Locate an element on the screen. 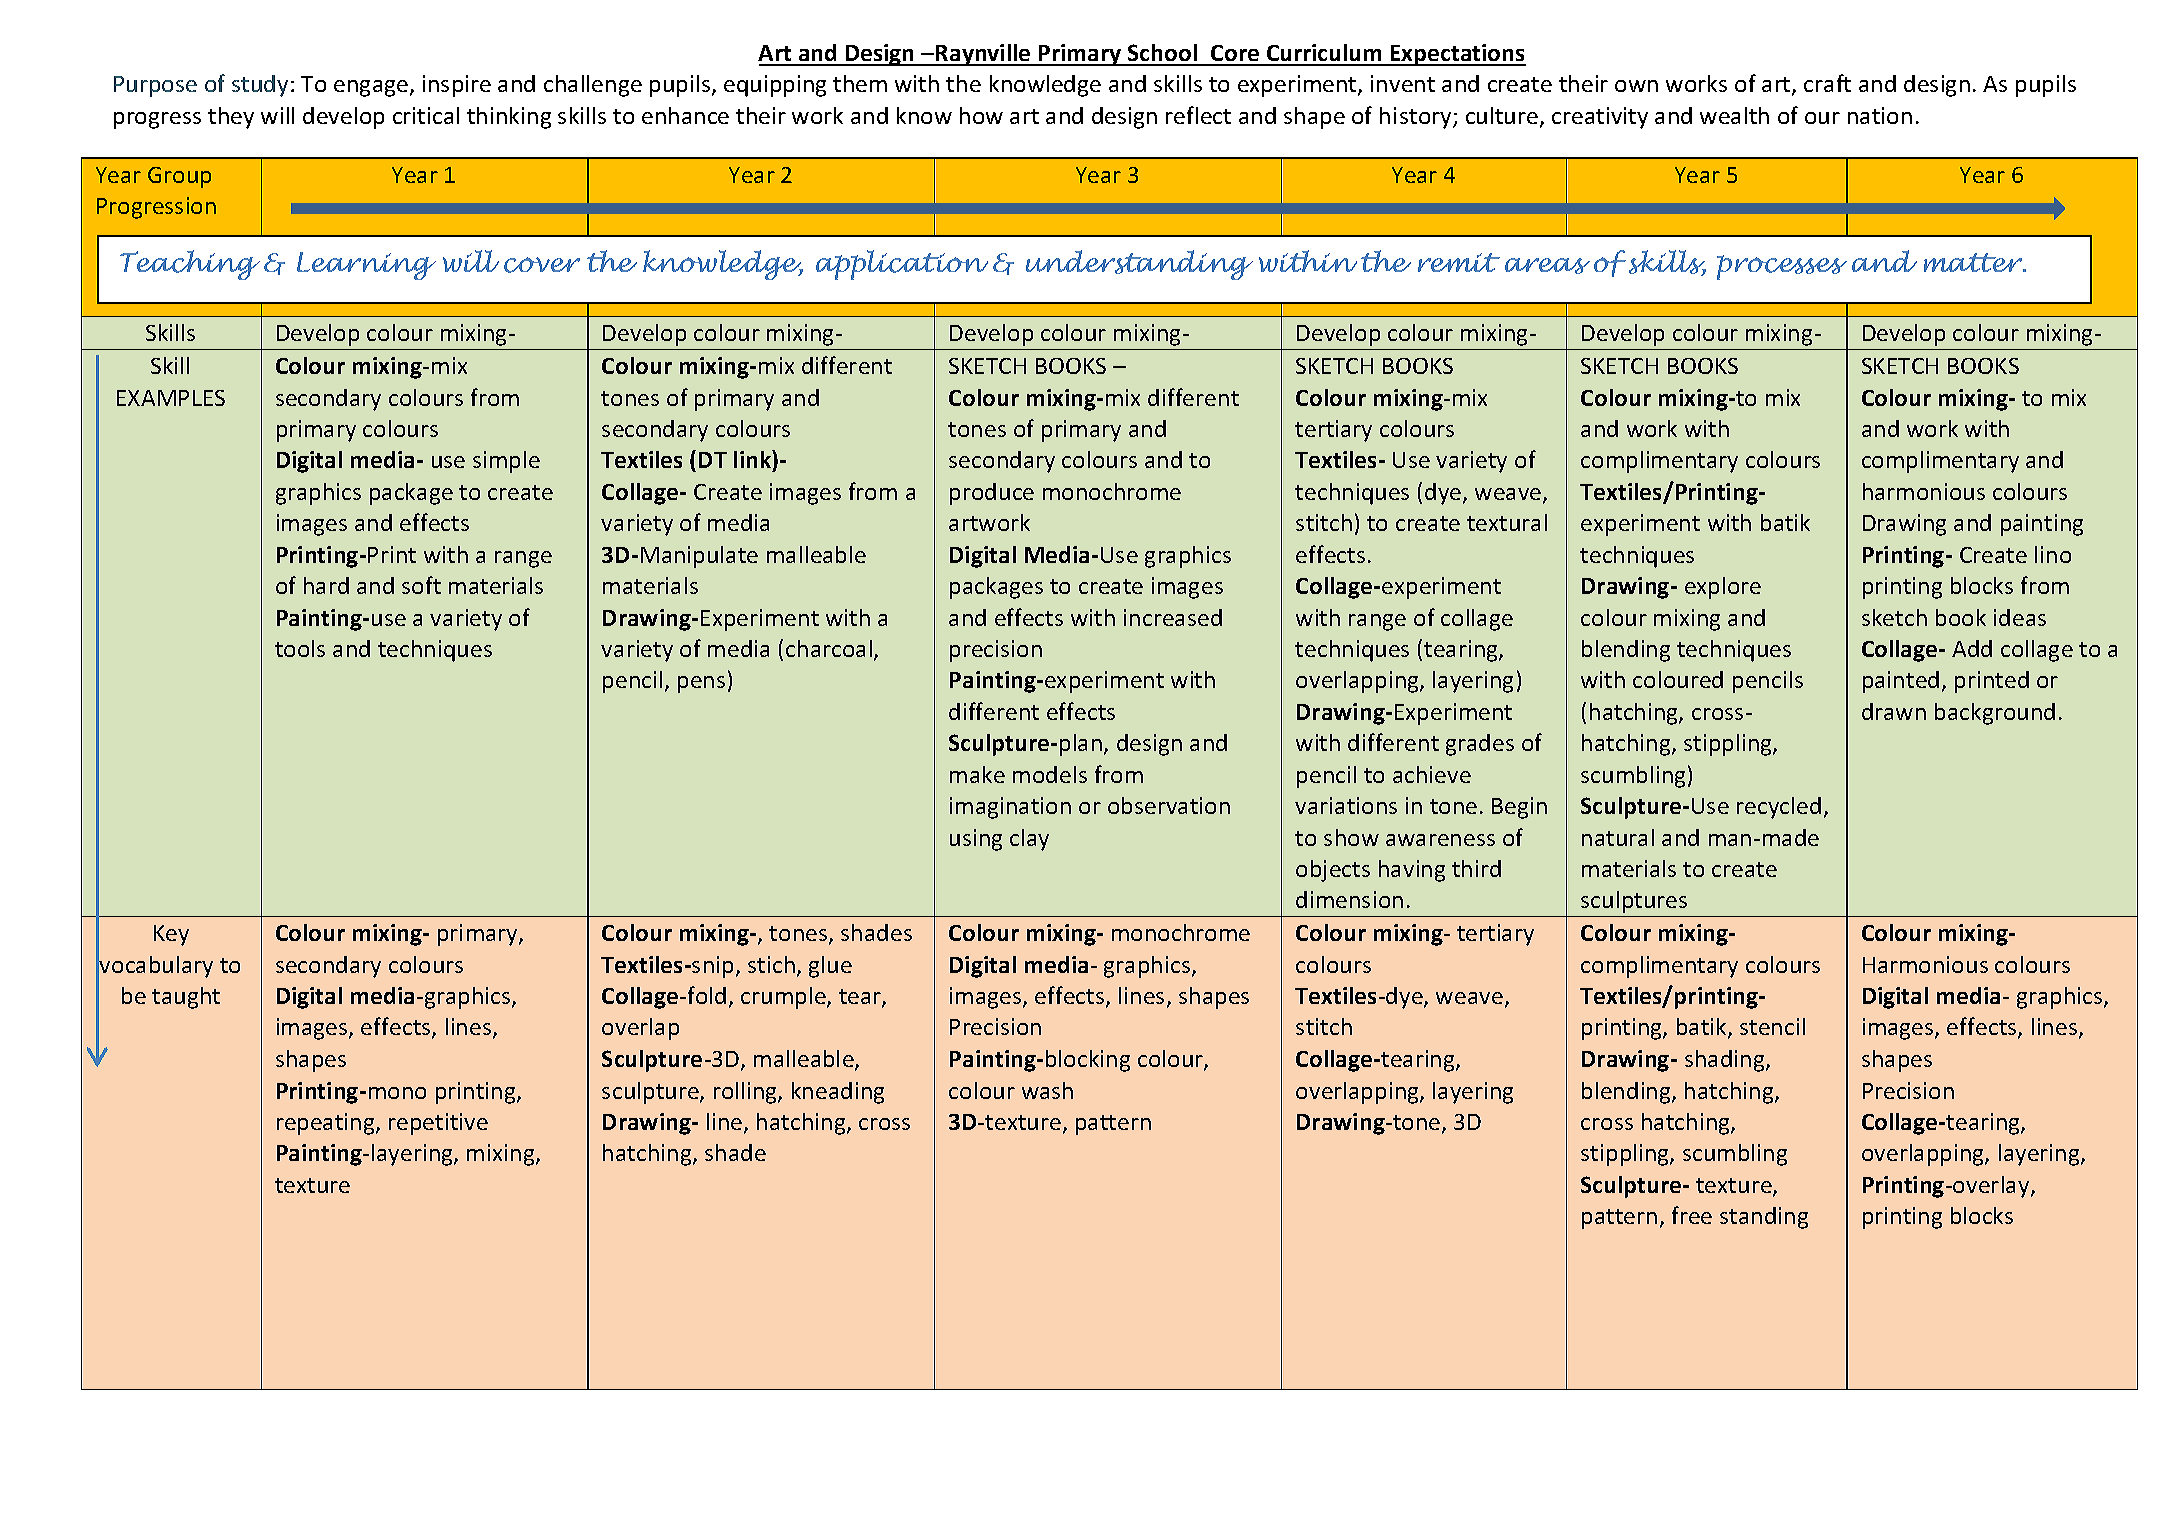 Image resolution: width=2168 pixels, height=1533 pixels. tools is located at coordinates (300, 648).
